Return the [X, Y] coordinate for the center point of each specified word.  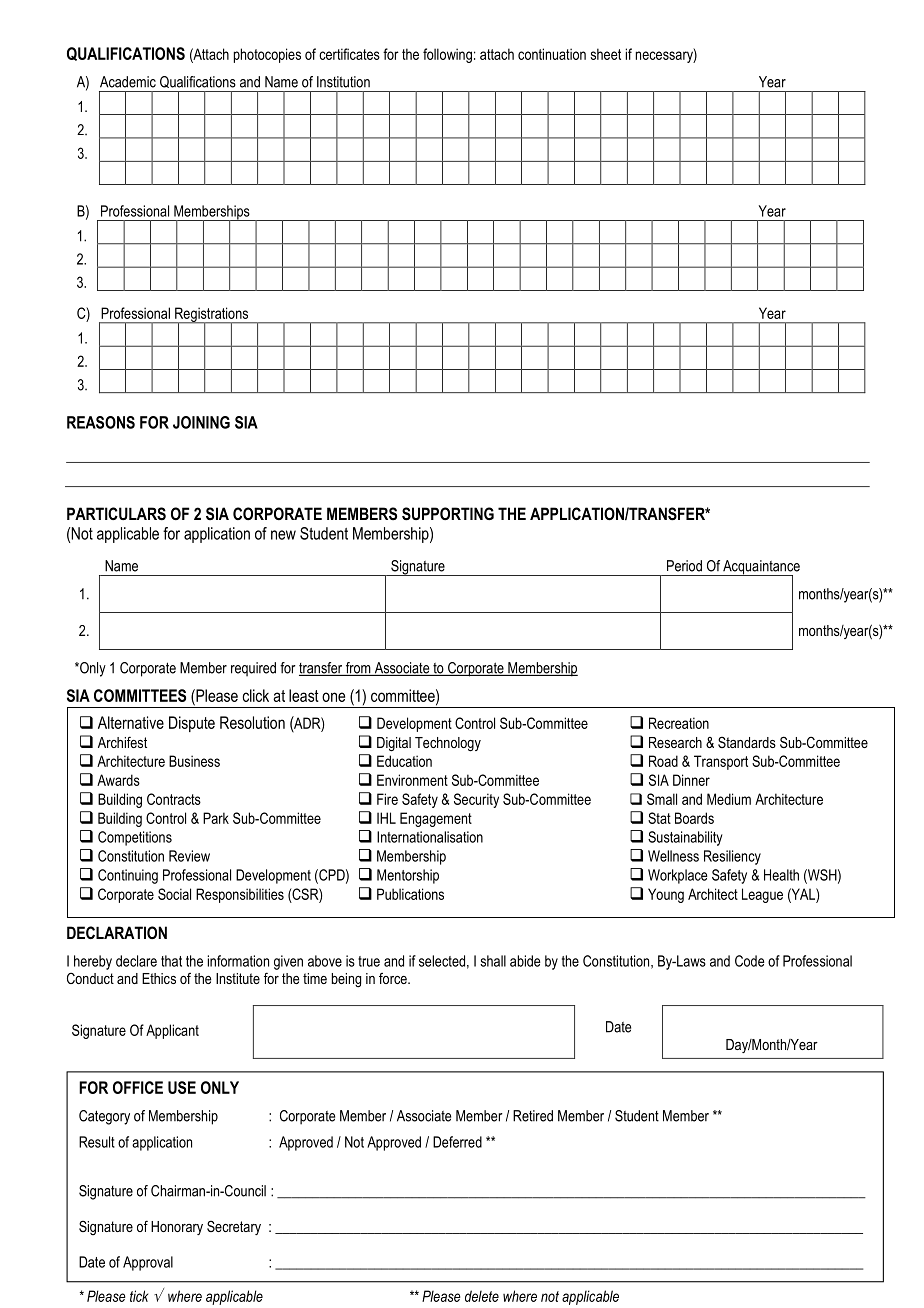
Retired [533, 1116]
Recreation [679, 723]
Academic [128, 82]
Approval [148, 1263]
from [358, 669]
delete [482, 1296]
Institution [343, 82]
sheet [606, 54]
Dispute [192, 724]
